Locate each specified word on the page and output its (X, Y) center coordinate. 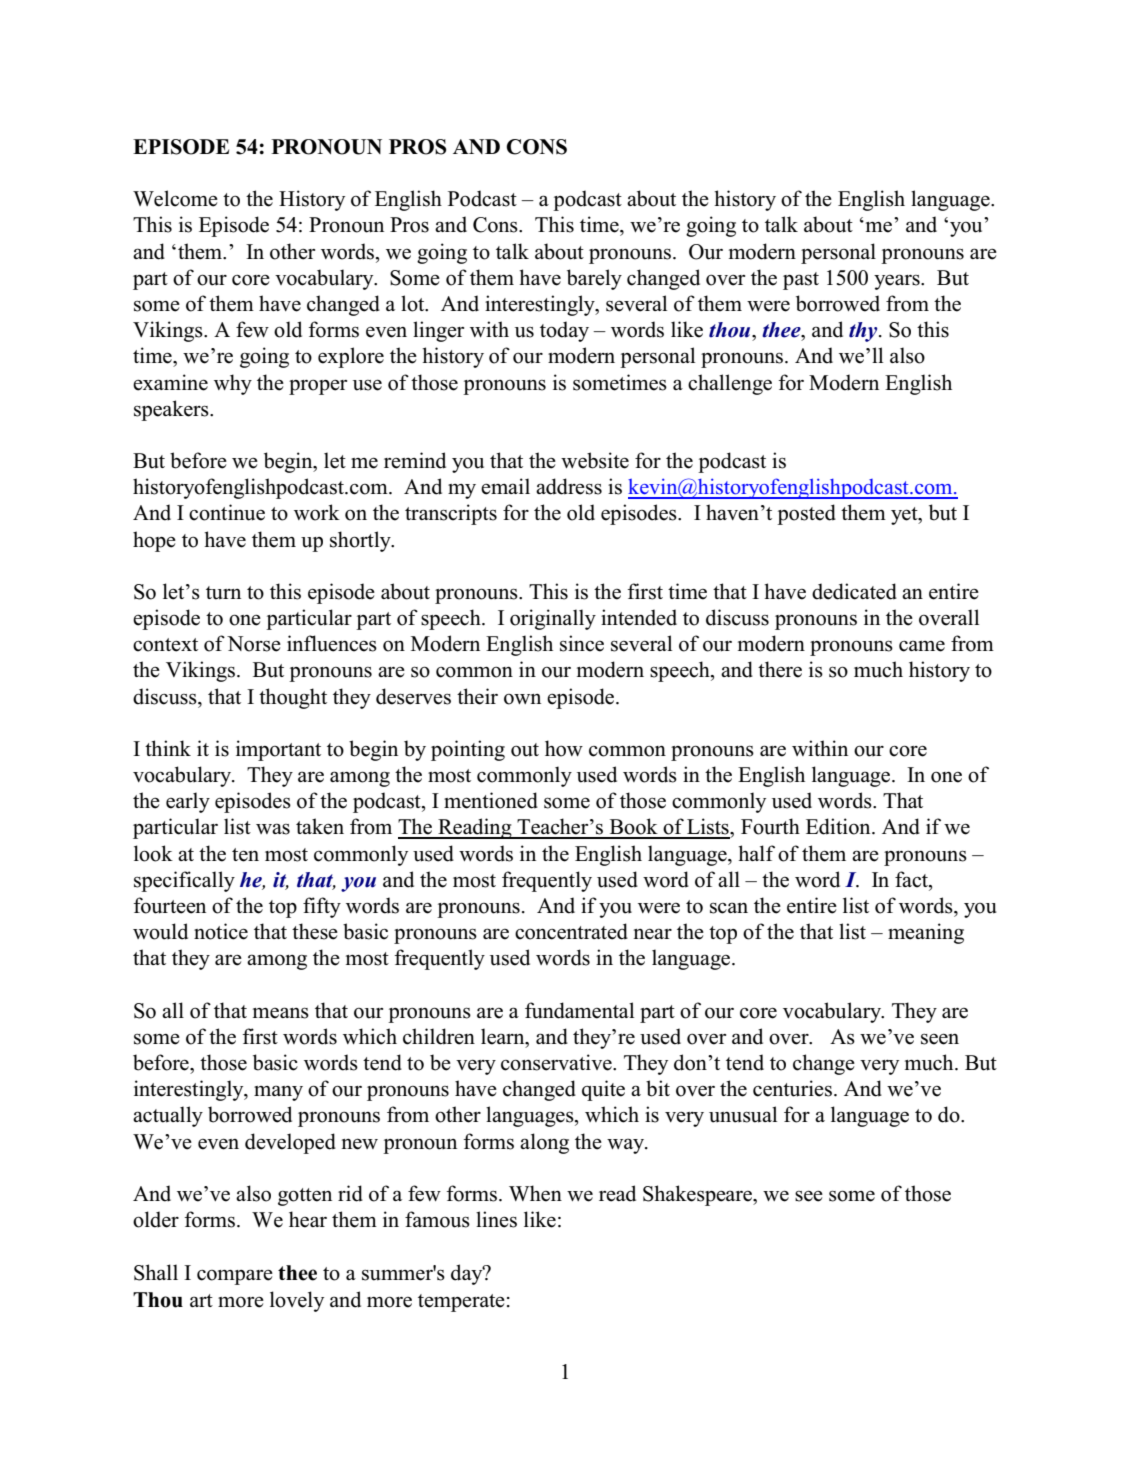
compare (235, 1277)
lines (496, 1219)
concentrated (571, 931)
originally (553, 619)
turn (223, 593)
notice (221, 931)
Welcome (175, 198)
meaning (926, 933)
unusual (743, 1114)
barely (594, 279)
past (801, 281)
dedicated (854, 591)
